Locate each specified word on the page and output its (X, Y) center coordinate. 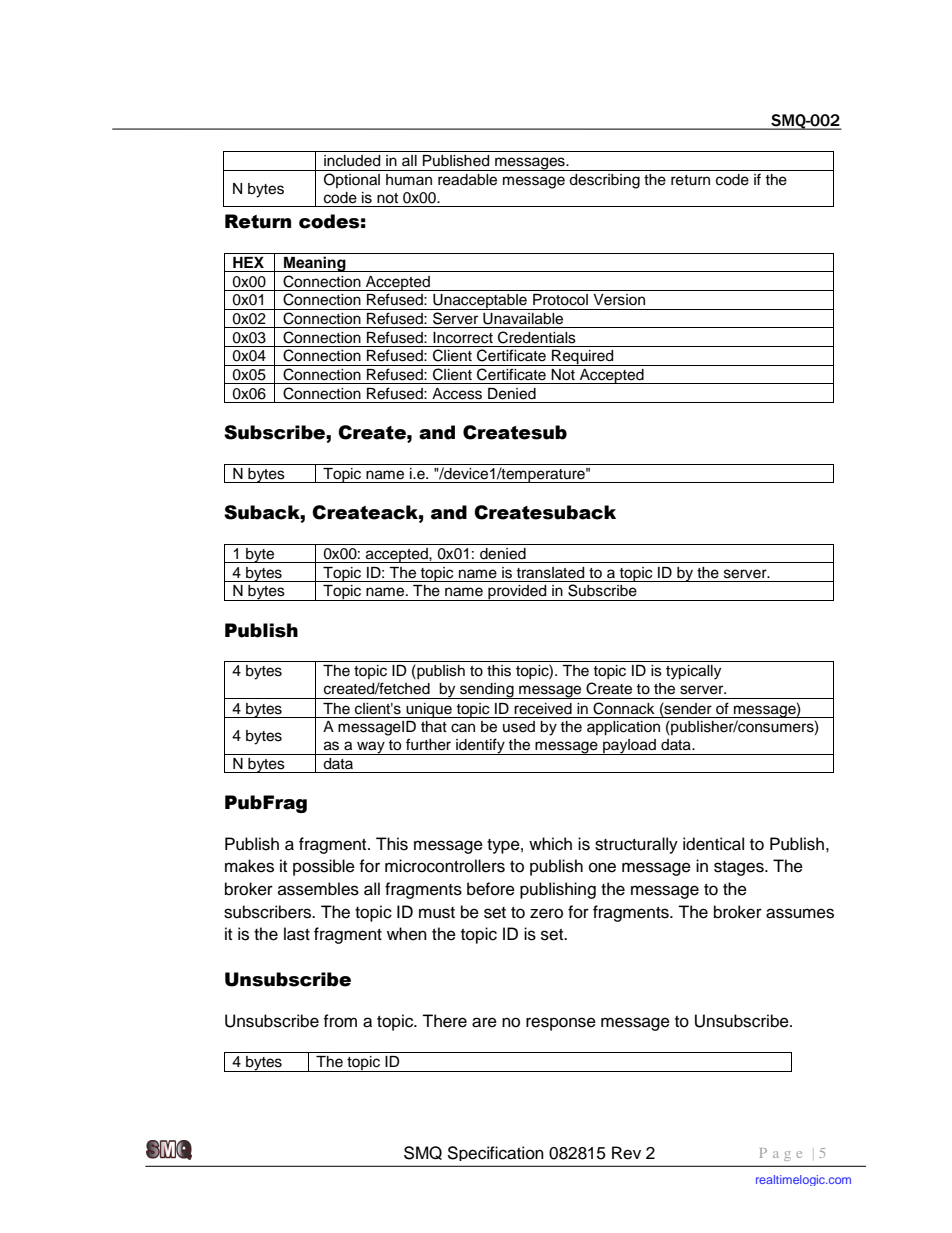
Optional (352, 180)
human (409, 179)
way (371, 748)
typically (693, 672)
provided (517, 593)
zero (546, 913)
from (340, 1021)
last (297, 934)
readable (467, 180)
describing (604, 181)
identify (480, 746)
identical (713, 844)
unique (429, 710)
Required (583, 358)
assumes (800, 913)
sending (487, 691)
